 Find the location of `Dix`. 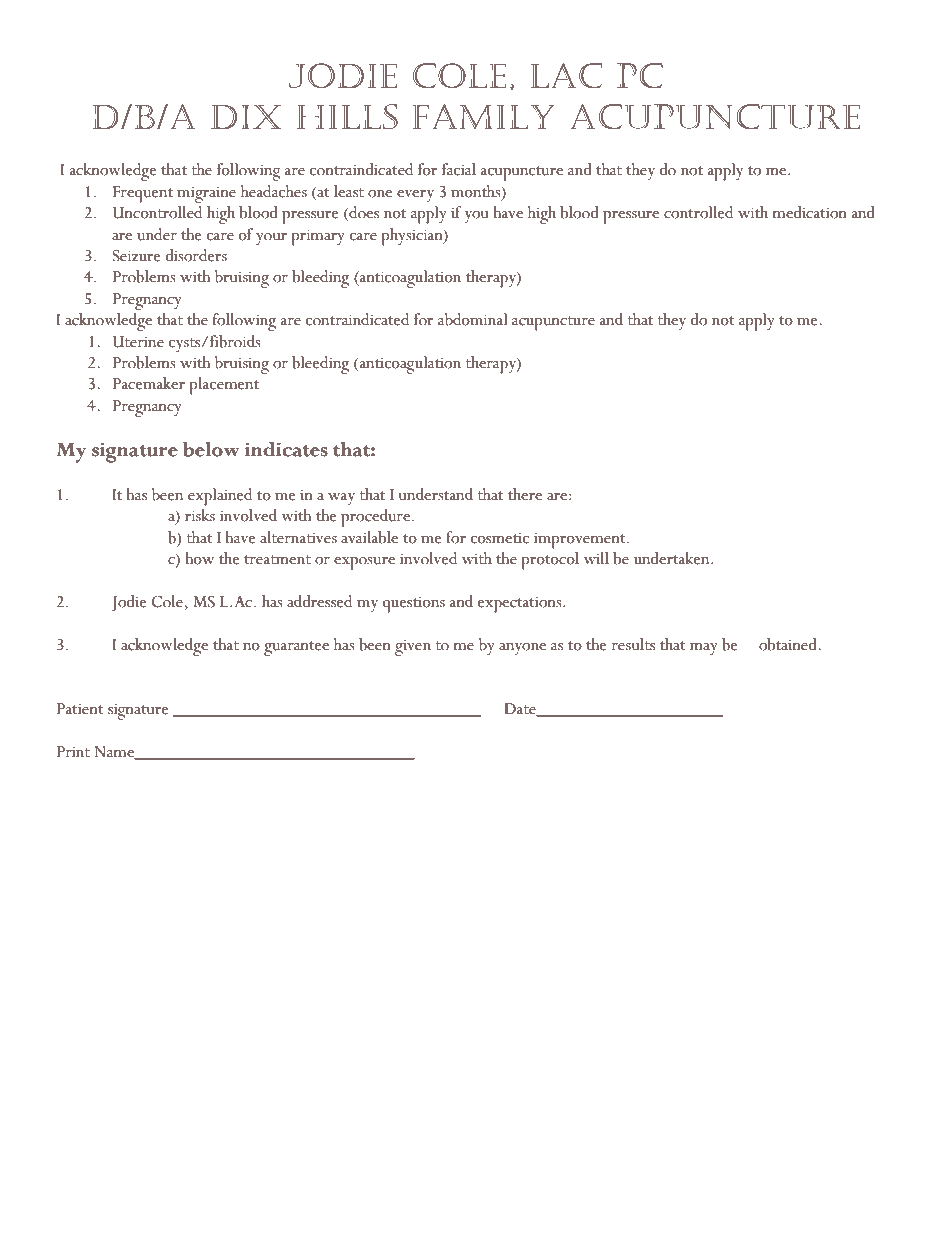

Dix is located at coordinates (246, 117).
